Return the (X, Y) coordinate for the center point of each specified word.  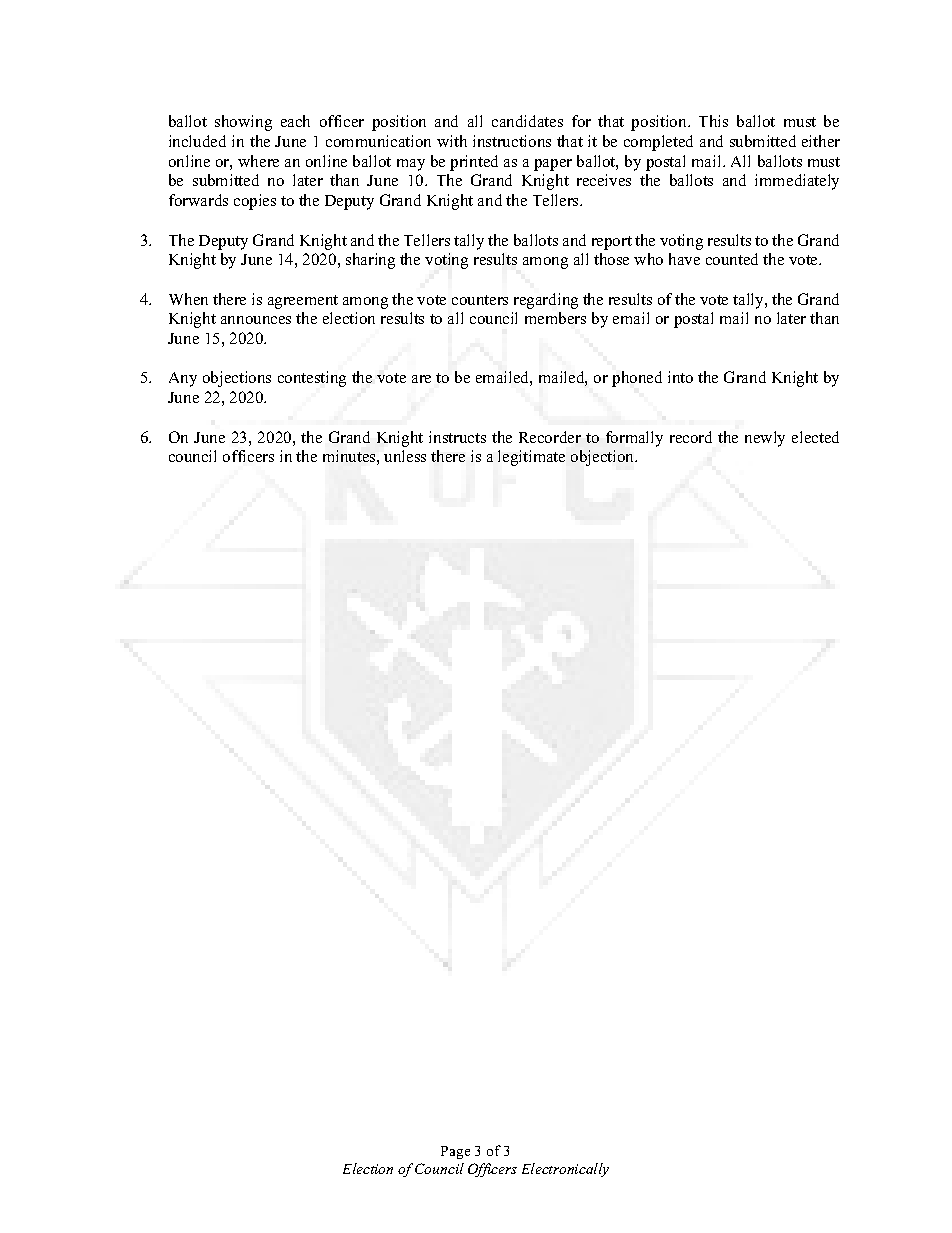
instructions (512, 141)
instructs (457, 437)
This (713, 121)
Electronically (565, 1170)
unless (405, 456)
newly (765, 439)
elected (815, 437)
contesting (312, 379)
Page (455, 1152)
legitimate (531, 458)
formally (634, 439)
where (258, 161)
